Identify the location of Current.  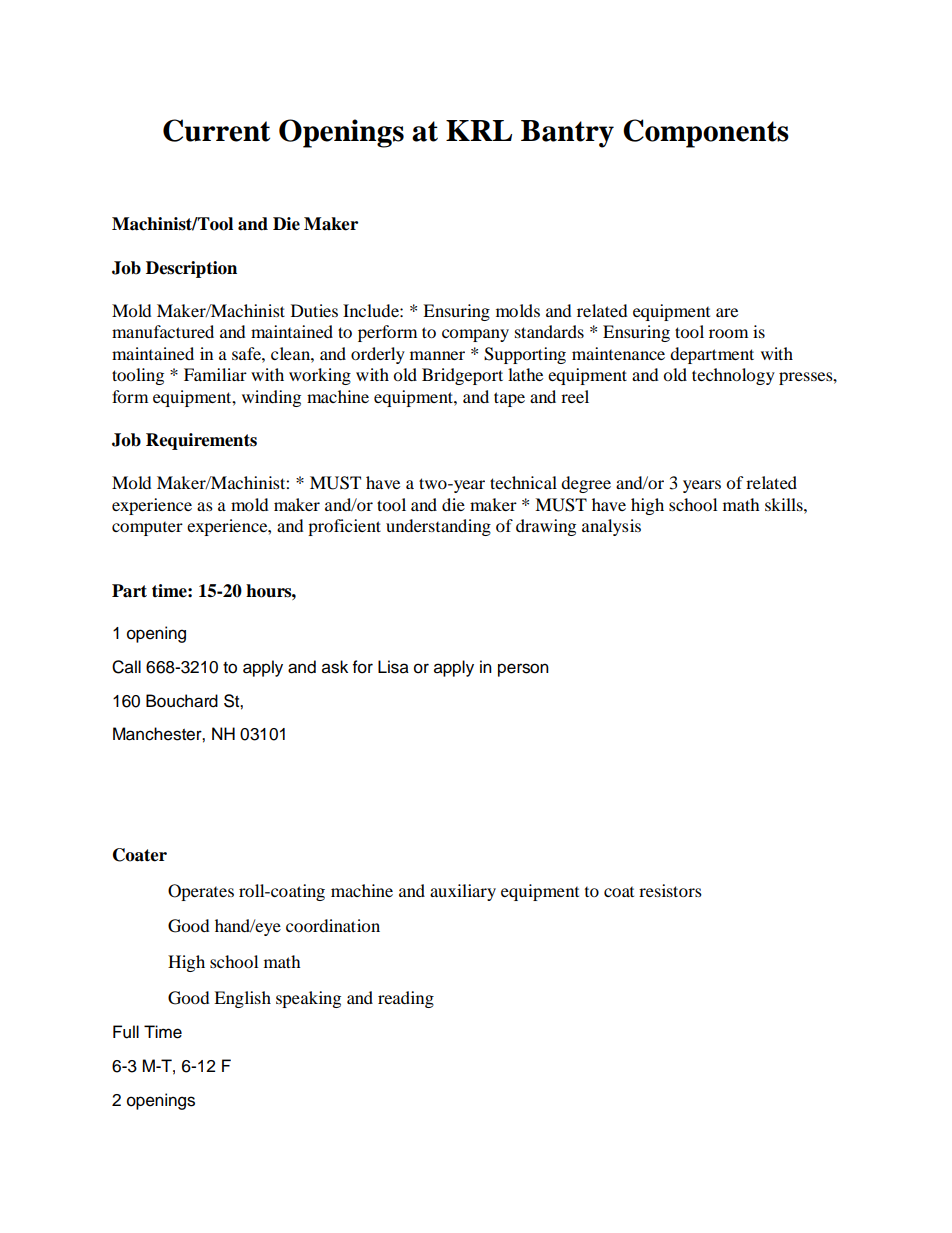
(216, 130).
